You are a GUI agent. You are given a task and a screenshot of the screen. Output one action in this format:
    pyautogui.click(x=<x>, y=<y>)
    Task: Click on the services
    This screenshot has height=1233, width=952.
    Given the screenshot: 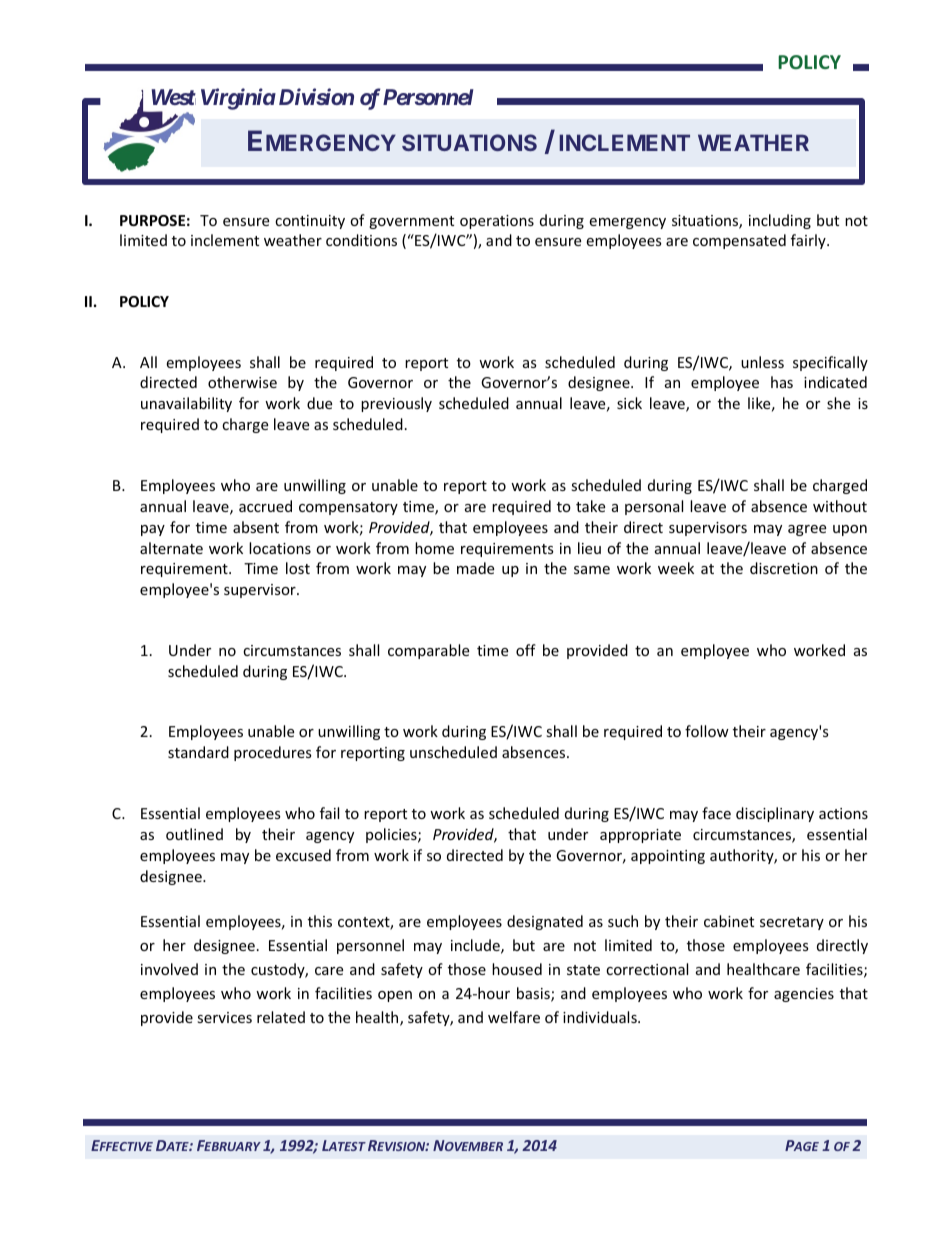 What is the action you would take?
    pyautogui.click(x=224, y=1017)
